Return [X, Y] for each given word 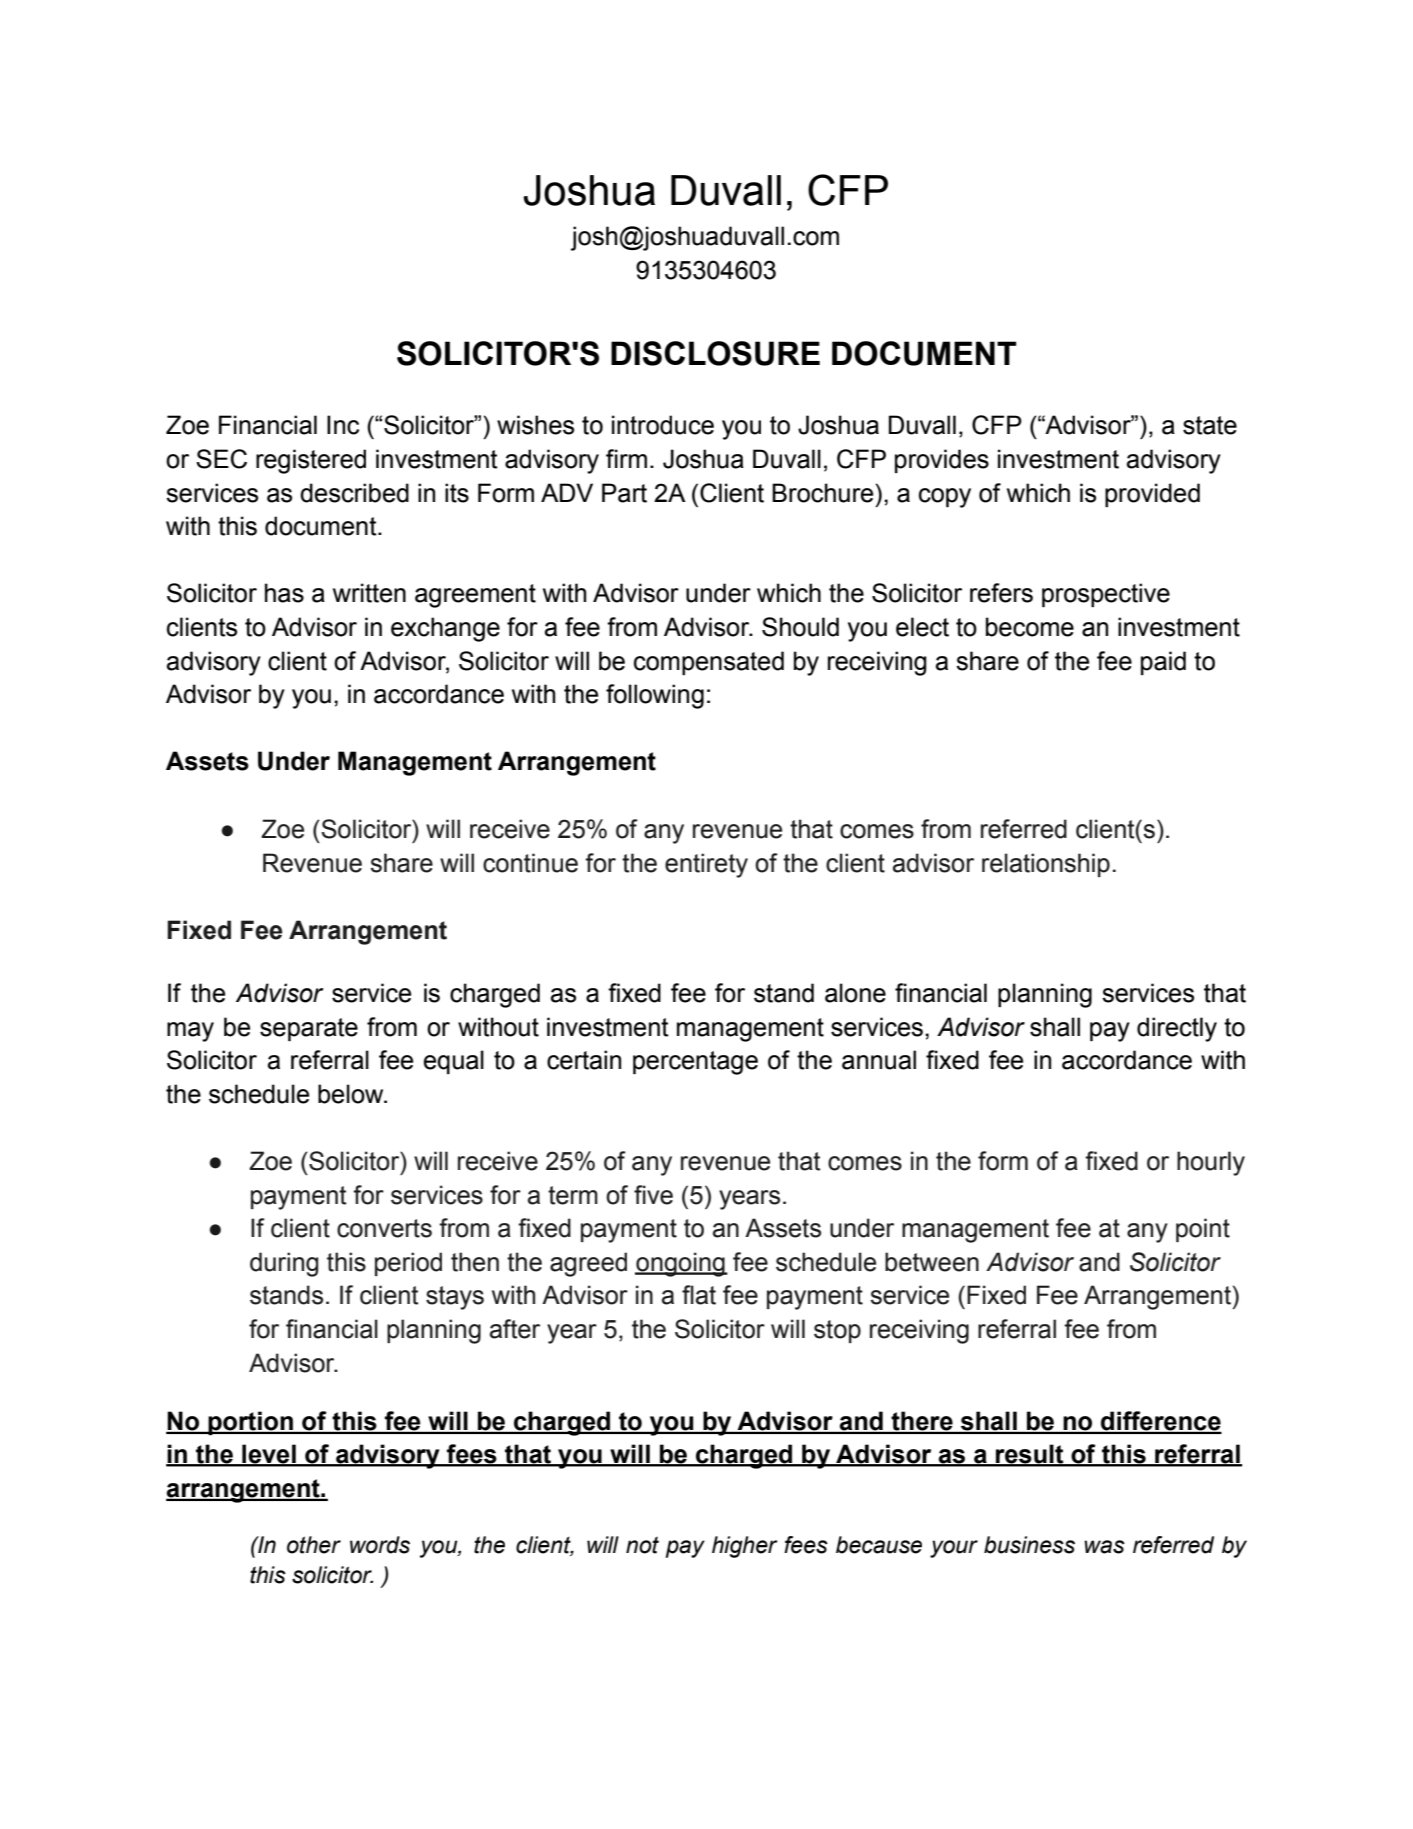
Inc [343, 425]
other [314, 1545]
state [1210, 425]
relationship [1046, 865]
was [1104, 1547]
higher [744, 1547]
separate [309, 1029]
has [284, 593]
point [1203, 1230]
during [284, 1264]
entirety [706, 865]
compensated [709, 663]
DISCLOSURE [715, 353]
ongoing [681, 1264]
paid [1163, 663]
